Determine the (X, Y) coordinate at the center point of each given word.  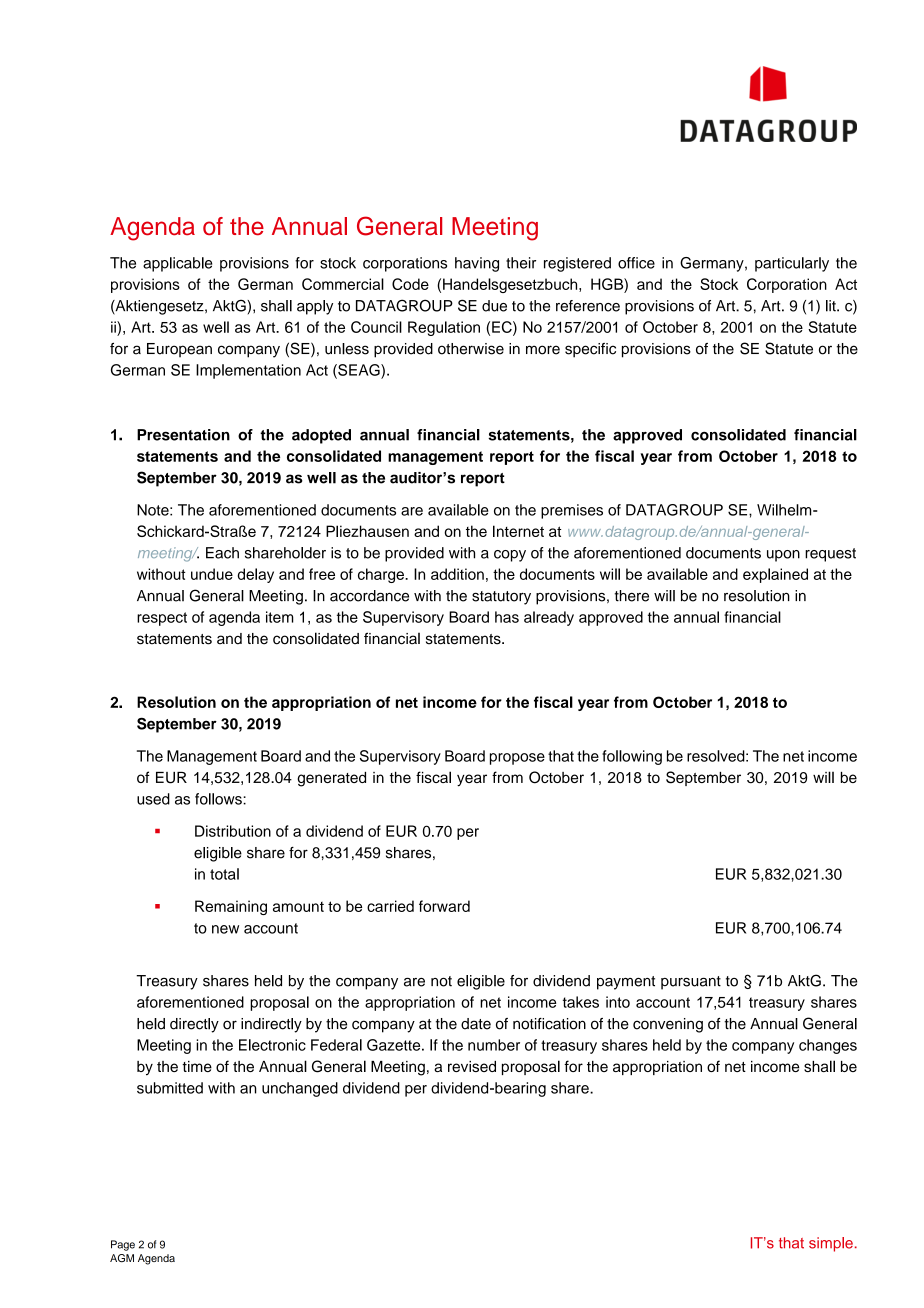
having (477, 264)
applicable (177, 264)
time (197, 1066)
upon (783, 556)
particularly (792, 264)
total (224, 874)
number (494, 1045)
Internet (518, 531)
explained (775, 575)
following (632, 757)
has (507, 617)
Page (123, 1245)
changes (828, 1046)
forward (444, 906)
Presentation (183, 435)
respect (162, 619)
